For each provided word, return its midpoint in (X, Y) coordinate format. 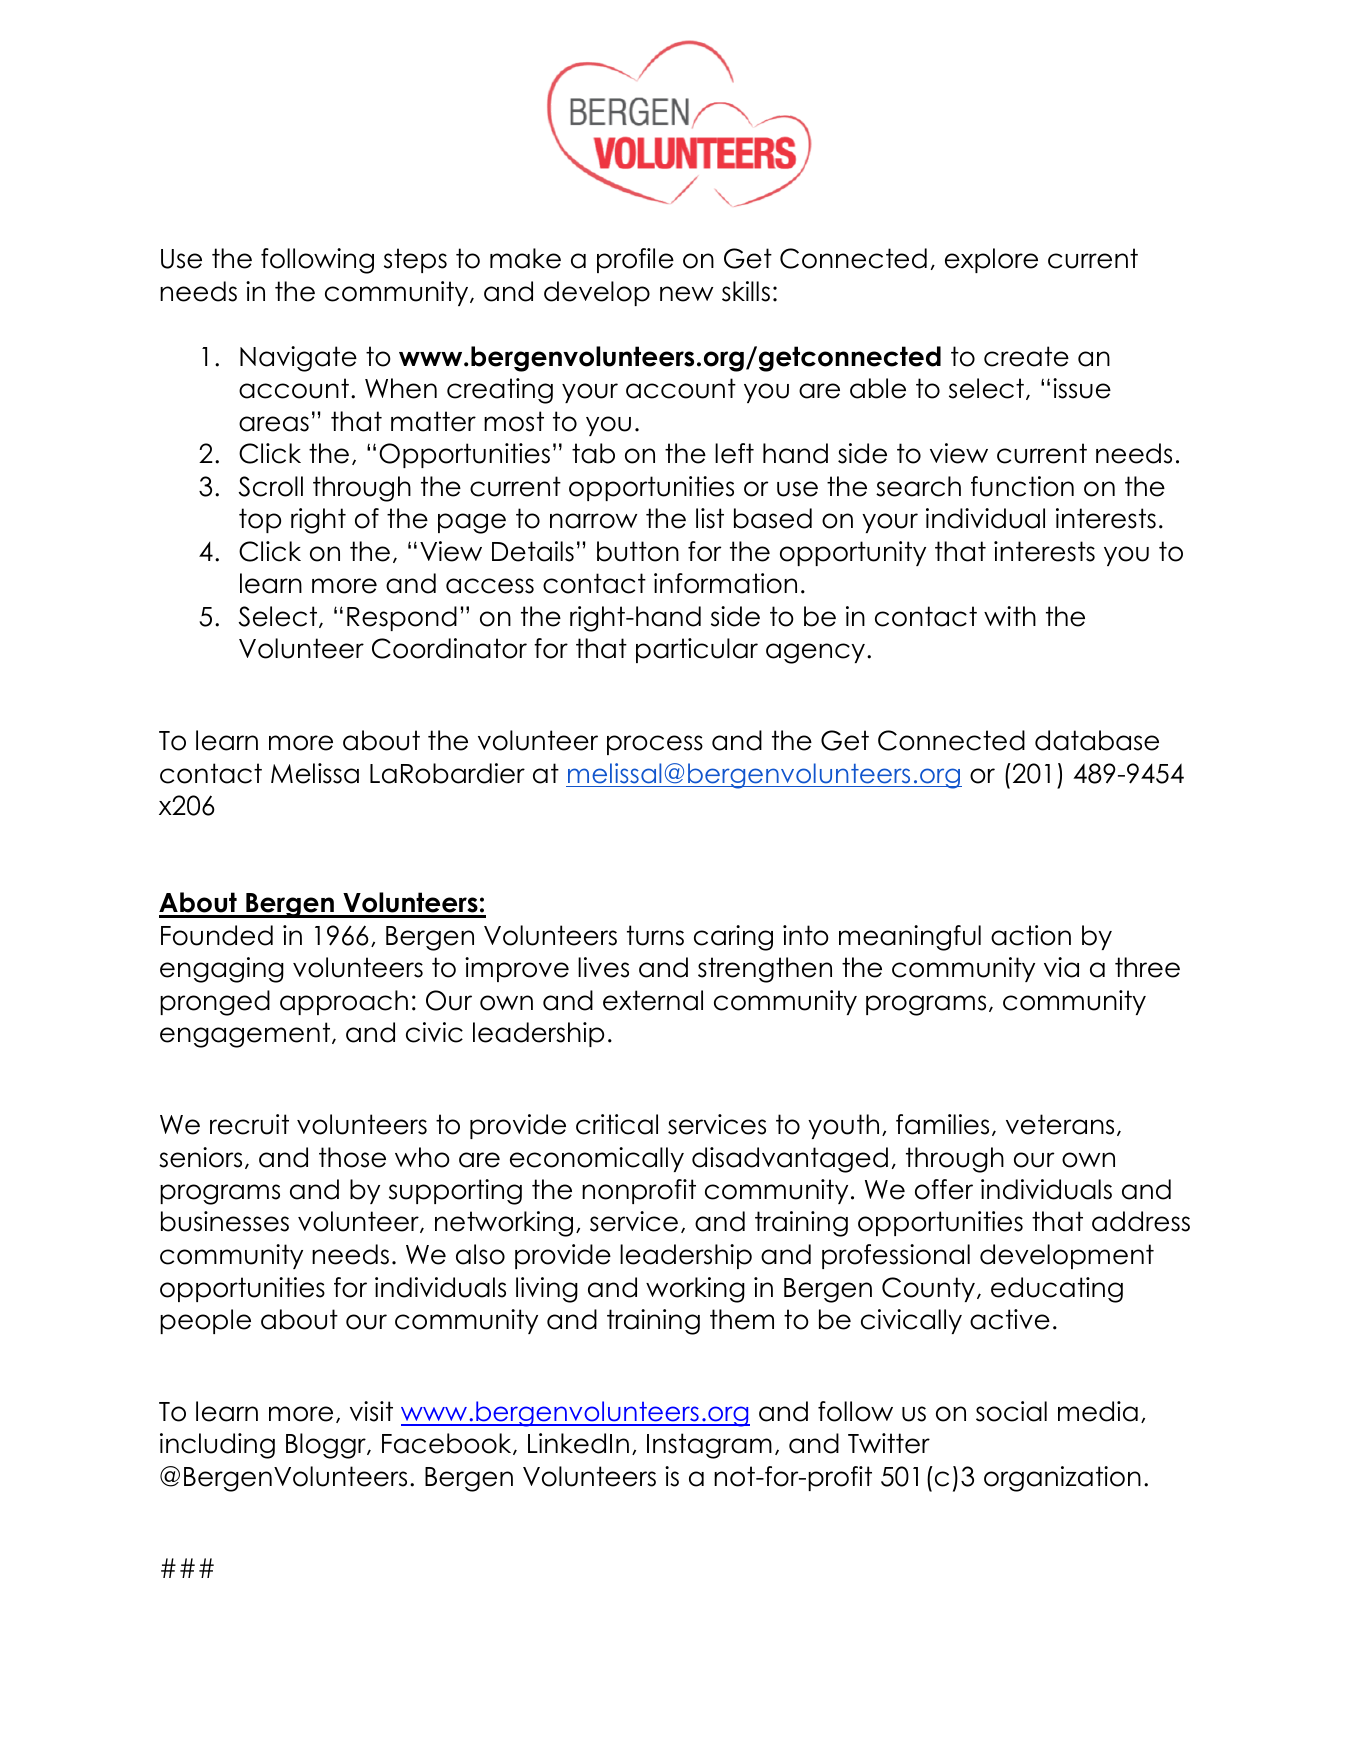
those (352, 1157)
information (725, 583)
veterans (1060, 1124)
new (686, 294)
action (1031, 935)
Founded (217, 935)
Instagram (709, 1446)
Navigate (298, 359)
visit (371, 1411)
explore (991, 260)
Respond (402, 618)
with (1010, 616)
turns (655, 935)
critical (617, 1124)
